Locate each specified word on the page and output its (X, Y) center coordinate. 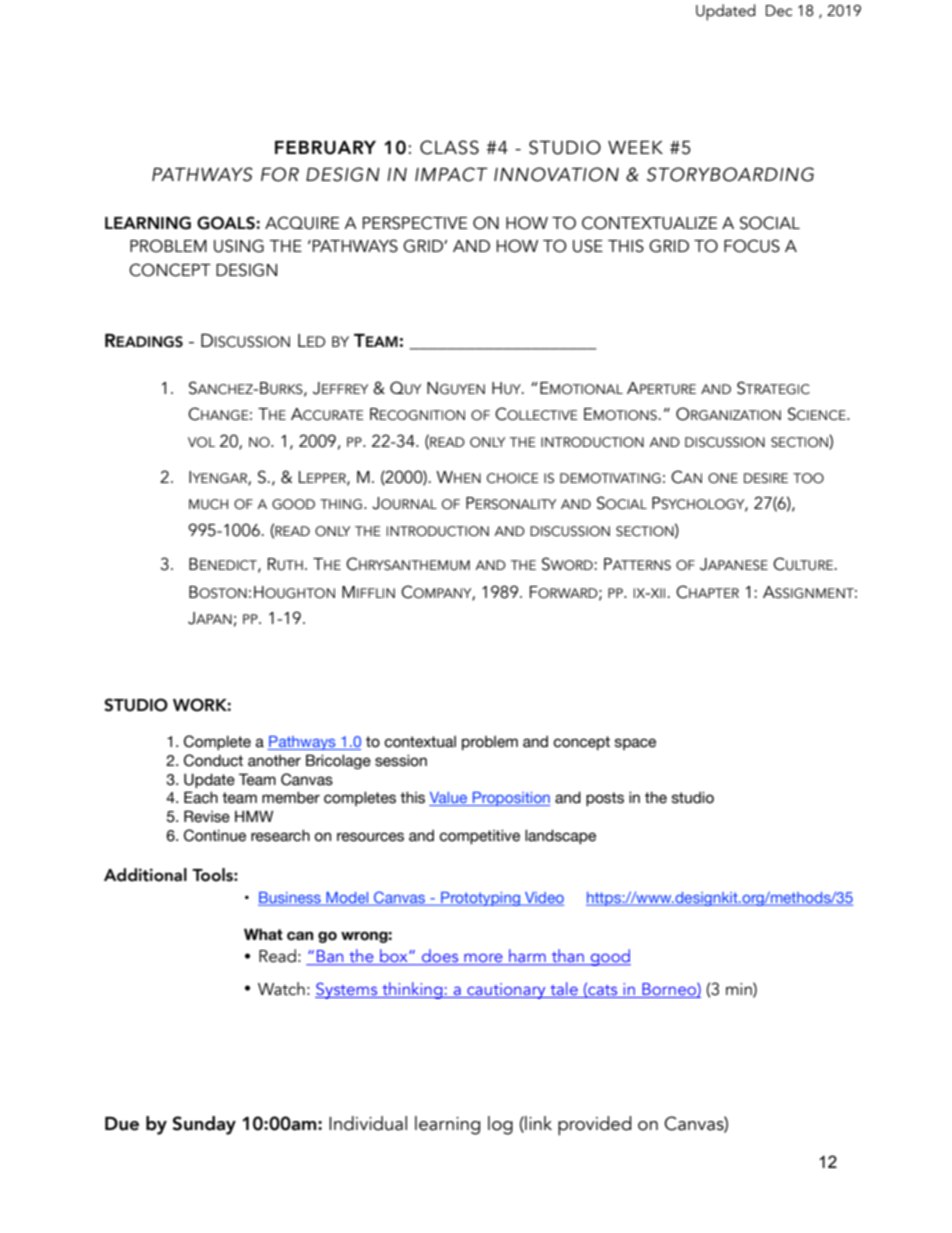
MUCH (208, 504)
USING (239, 246)
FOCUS (752, 246)
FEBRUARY (325, 148)
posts (605, 799)
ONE (723, 478)
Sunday (204, 1125)
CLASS (449, 147)
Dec (779, 11)
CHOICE (513, 478)
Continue (215, 835)
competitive (479, 837)
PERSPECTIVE (415, 223)
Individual (368, 1123)
